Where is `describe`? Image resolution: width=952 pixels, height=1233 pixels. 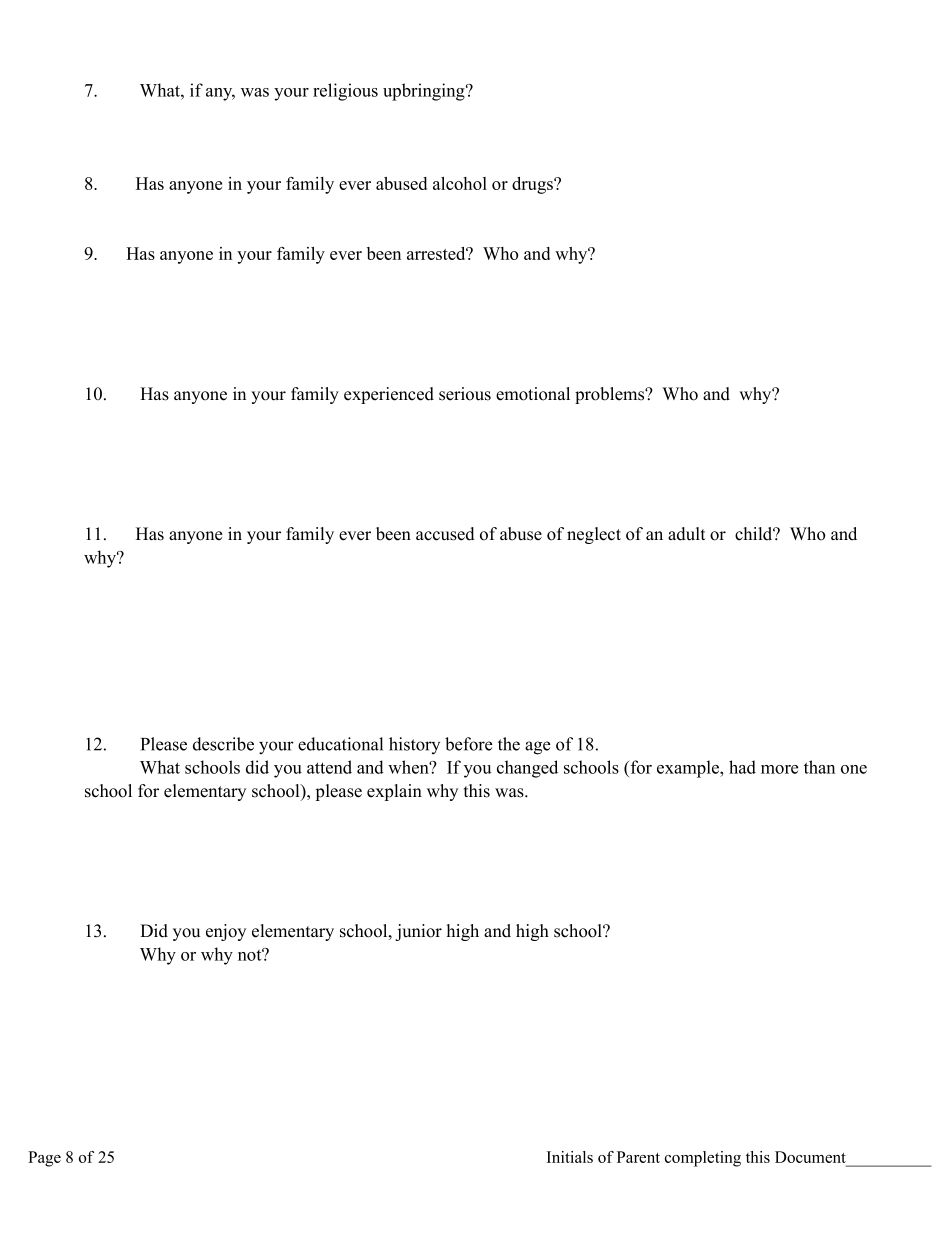 describe is located at coordinates (223, 744).
